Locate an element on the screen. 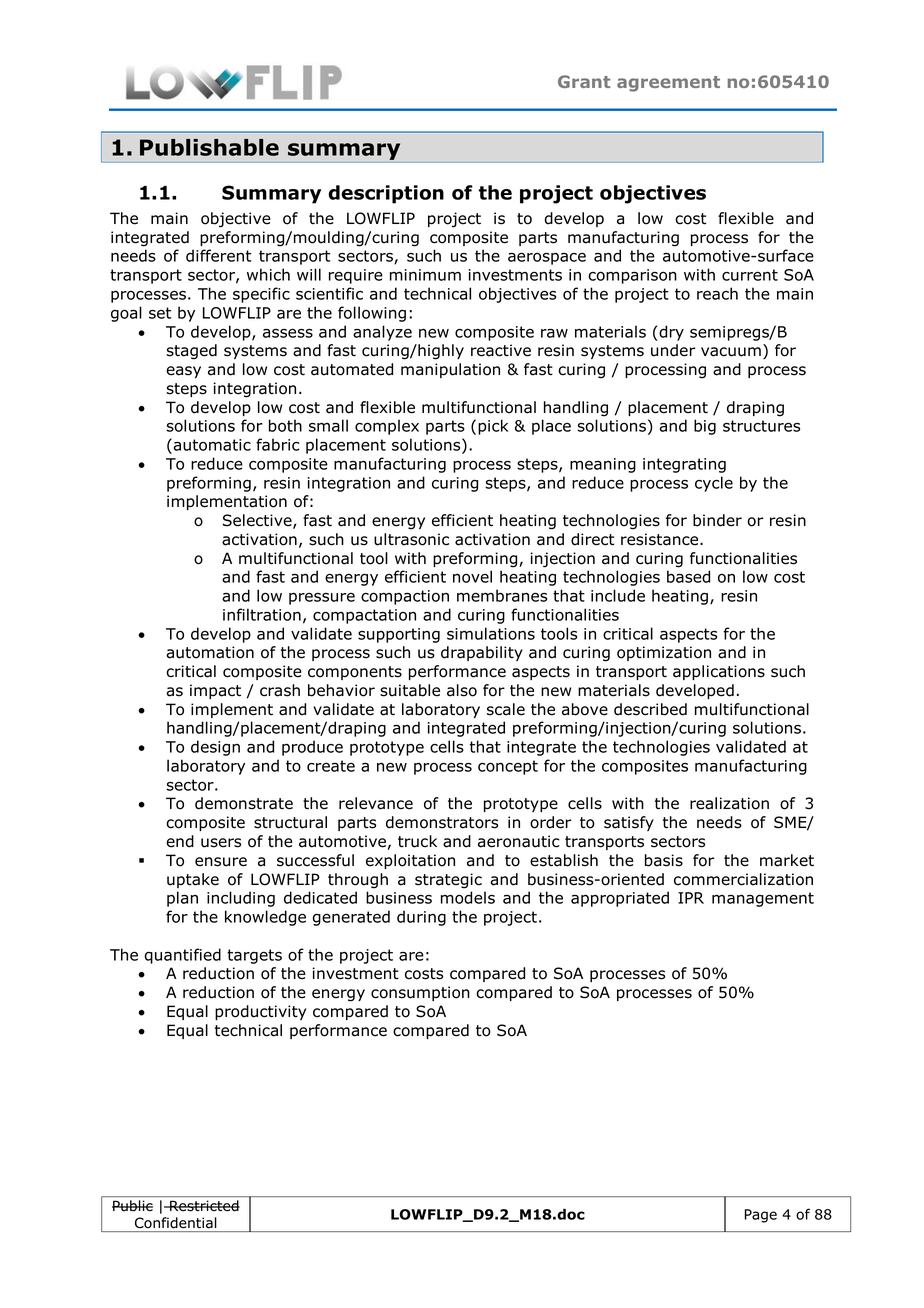  Publishable is located at coordinates (209, 147).
